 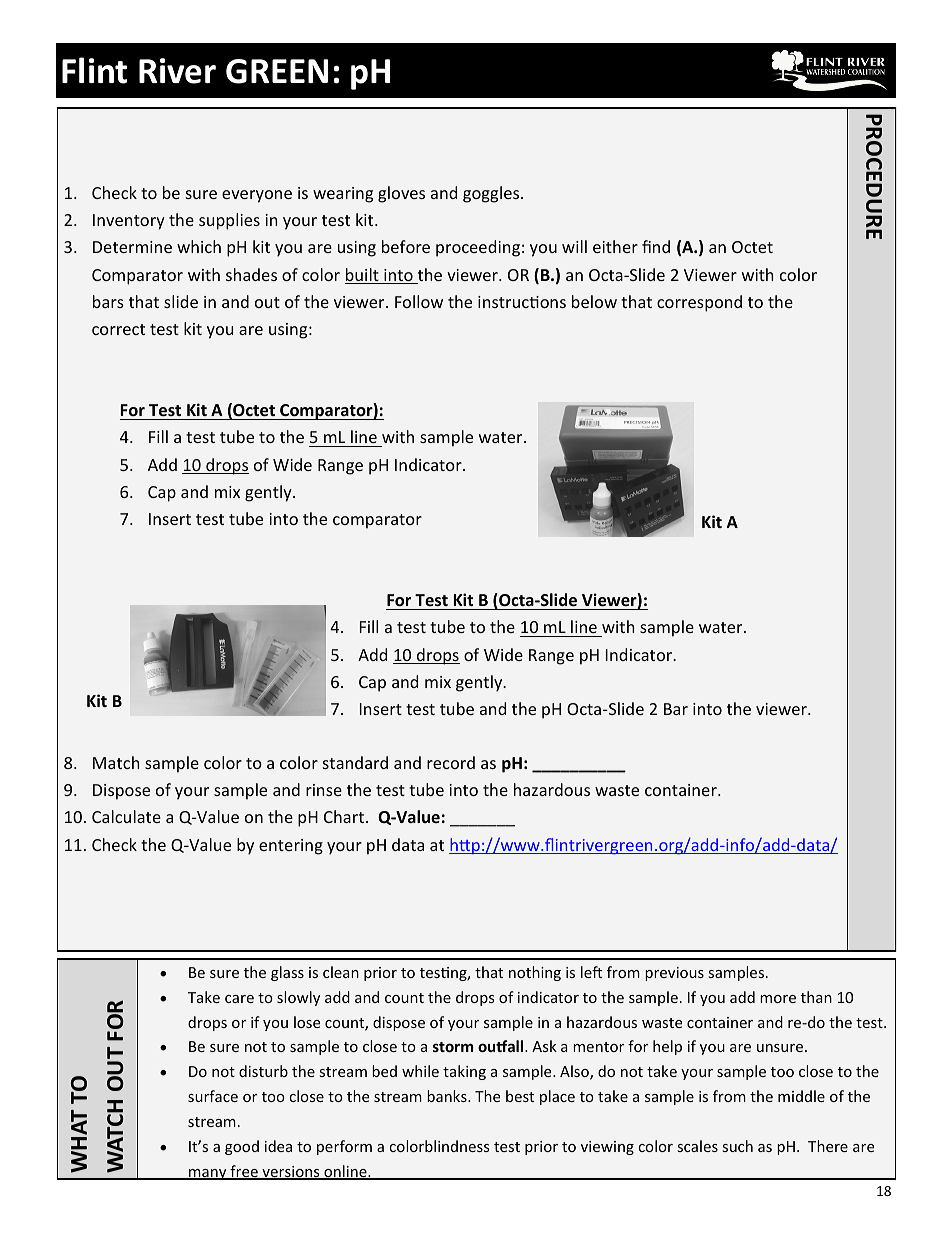 What do you see at coordinates (699, 303) in the screenshot?
I see `correspond` at bounding box center [699, 303].
